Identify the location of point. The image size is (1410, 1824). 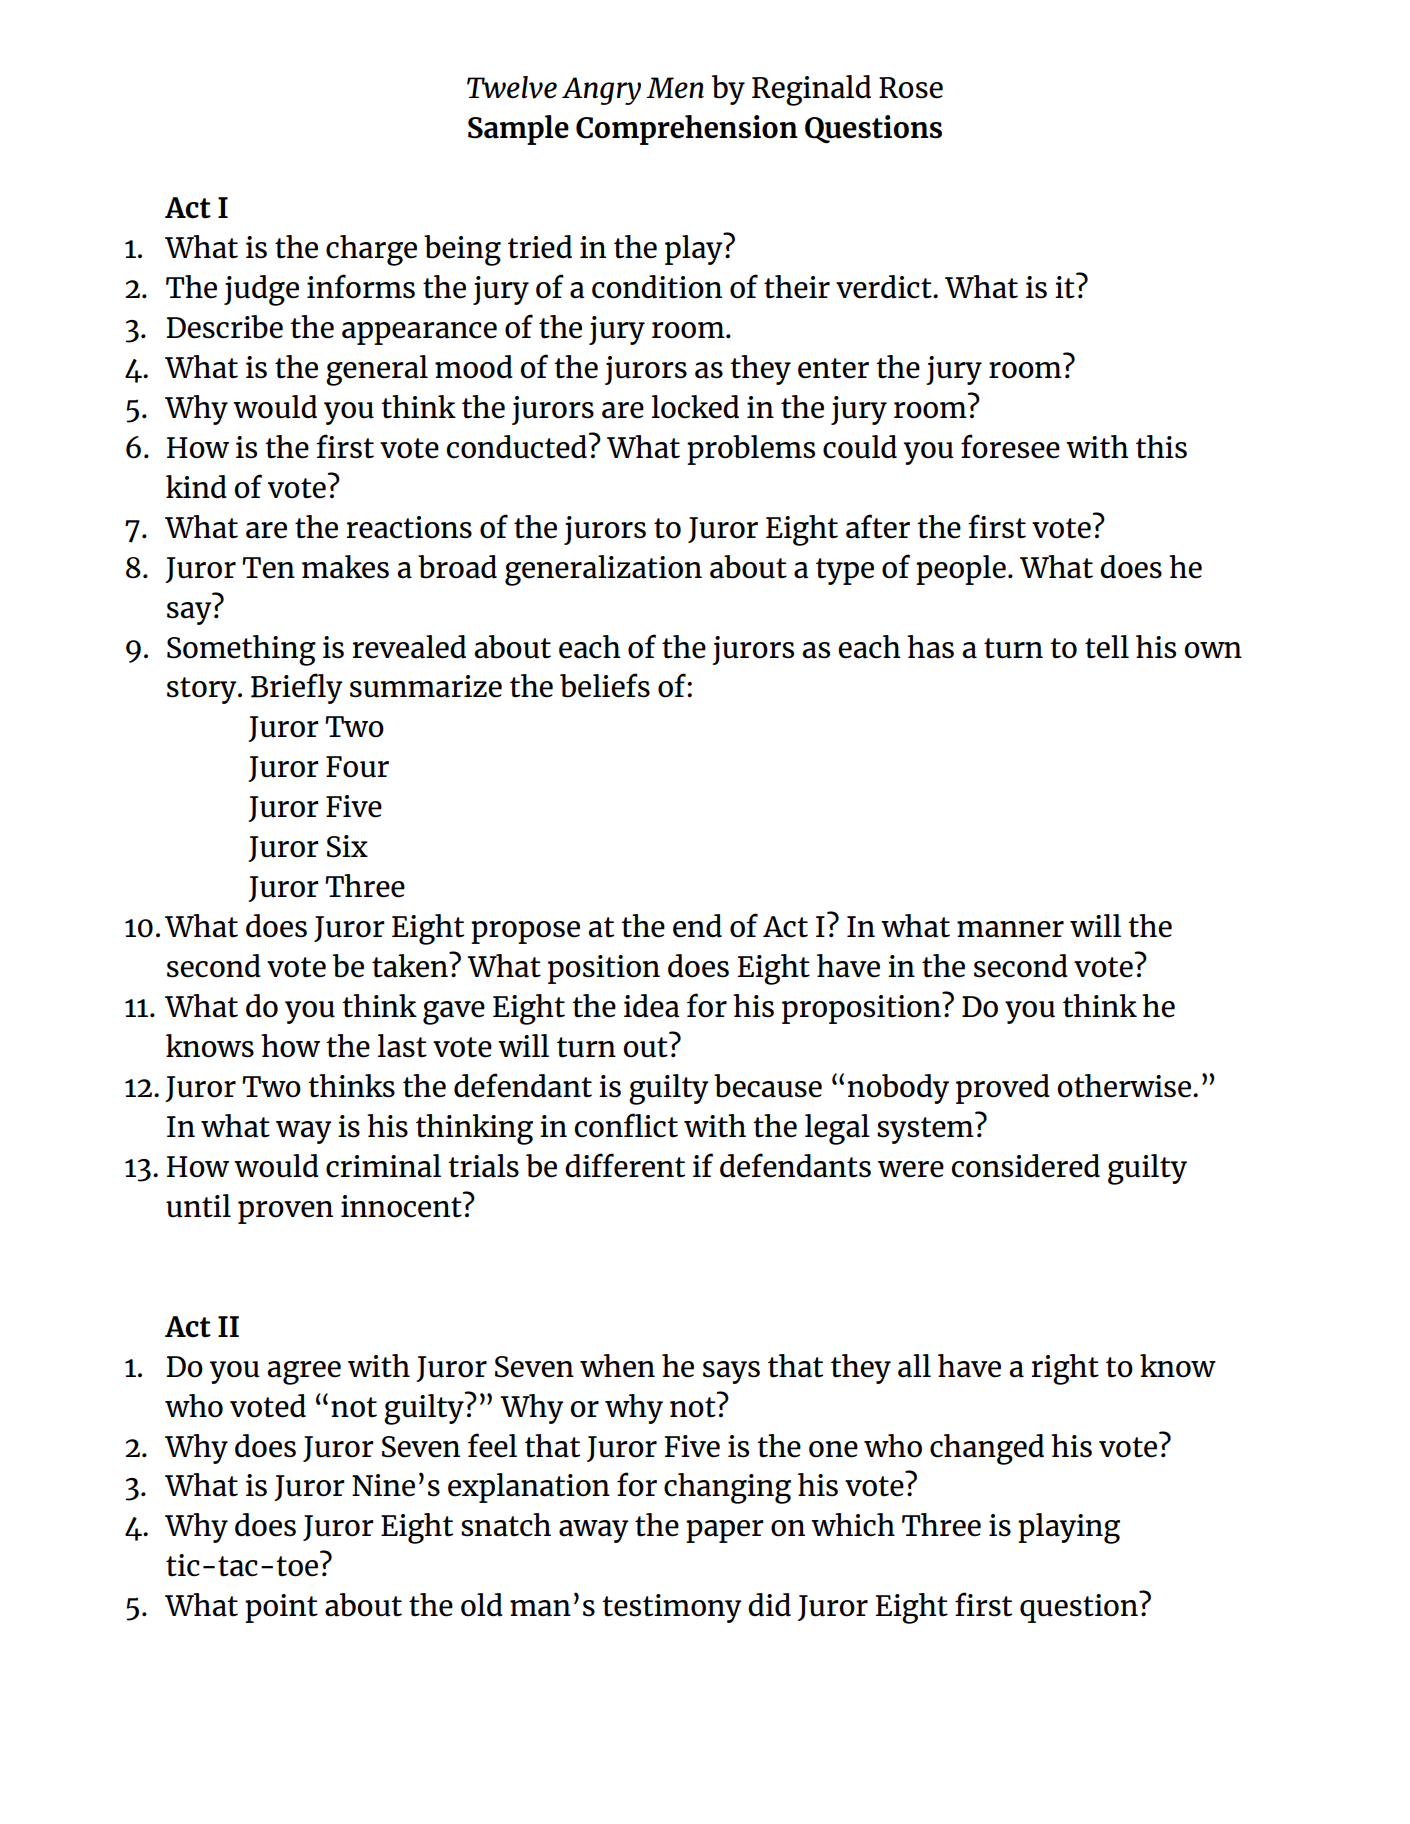
(281, 1608).
